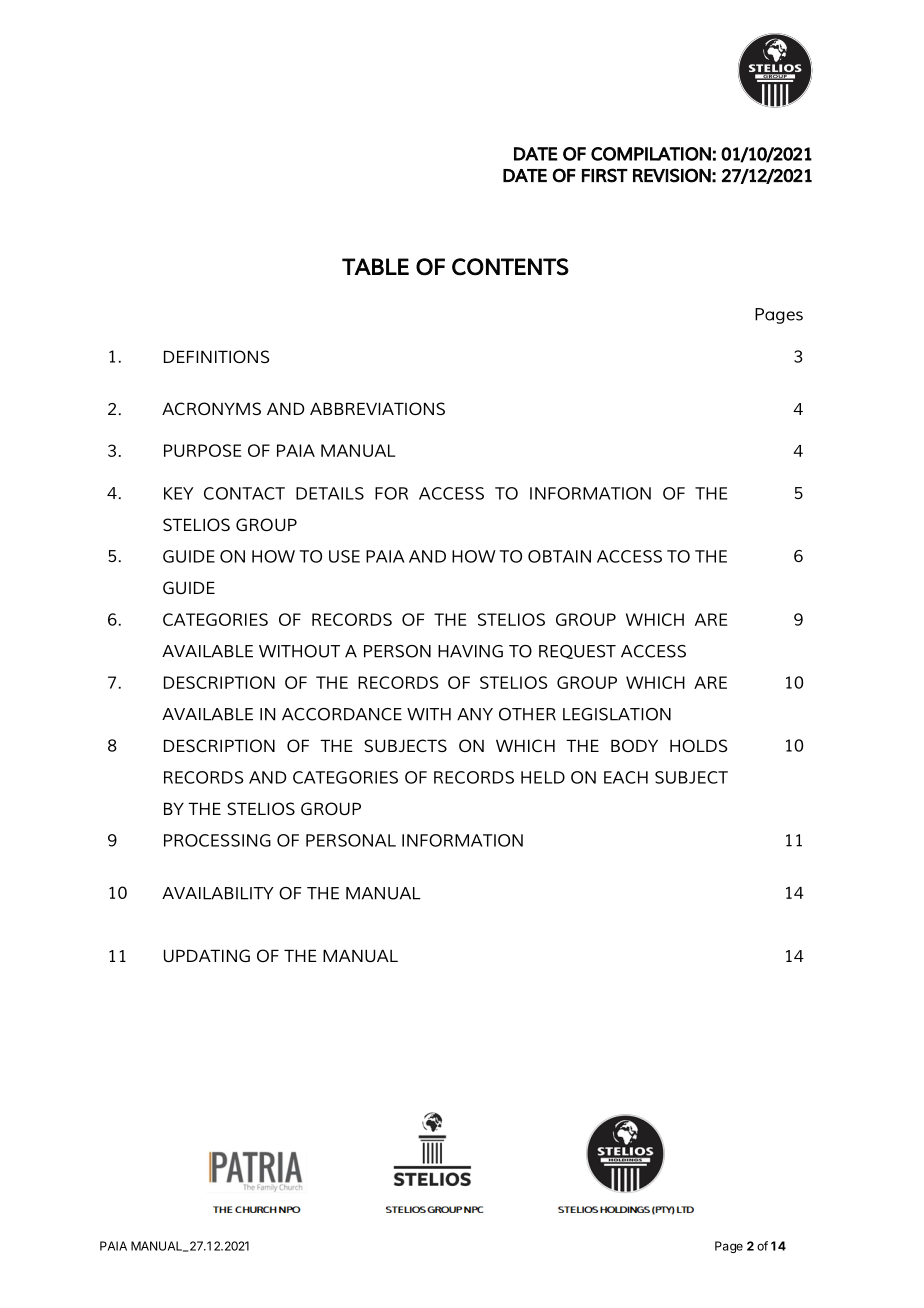 This document has height=1308, width=924. What do you see at coordinates (605, 175) in the document?
I see `FIRST` at bounding box center [605, 175].
